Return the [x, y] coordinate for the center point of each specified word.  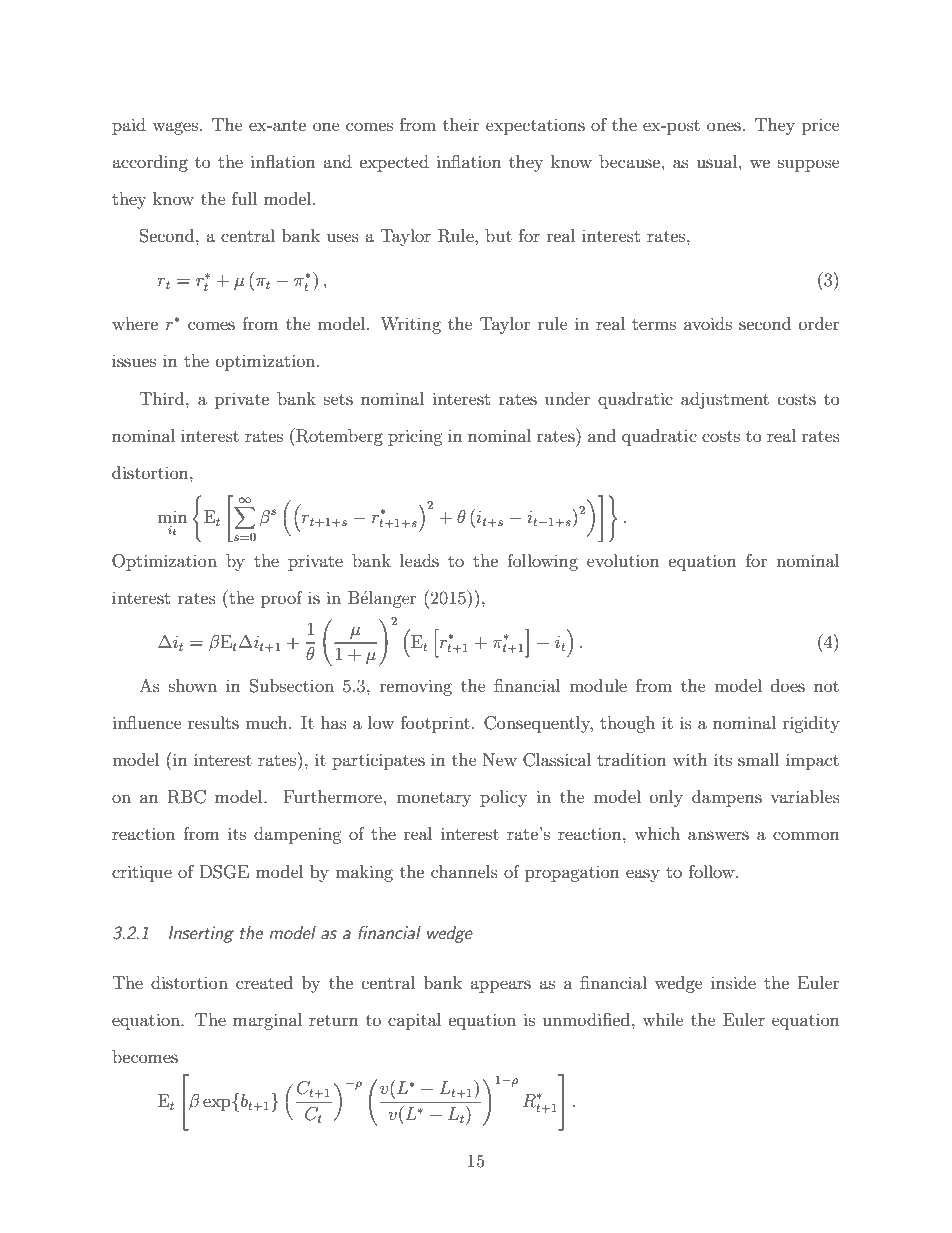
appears [500, 986]
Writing [410, 325]
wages [175, 128]
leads [419, 560]
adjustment [725, 400]
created [264, 982]
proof [282, 599]
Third [163, 398]
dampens [727, 798]
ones [724, 126]
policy [503, 798]
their [461, 124]
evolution [623, 560]
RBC [187, 797]
